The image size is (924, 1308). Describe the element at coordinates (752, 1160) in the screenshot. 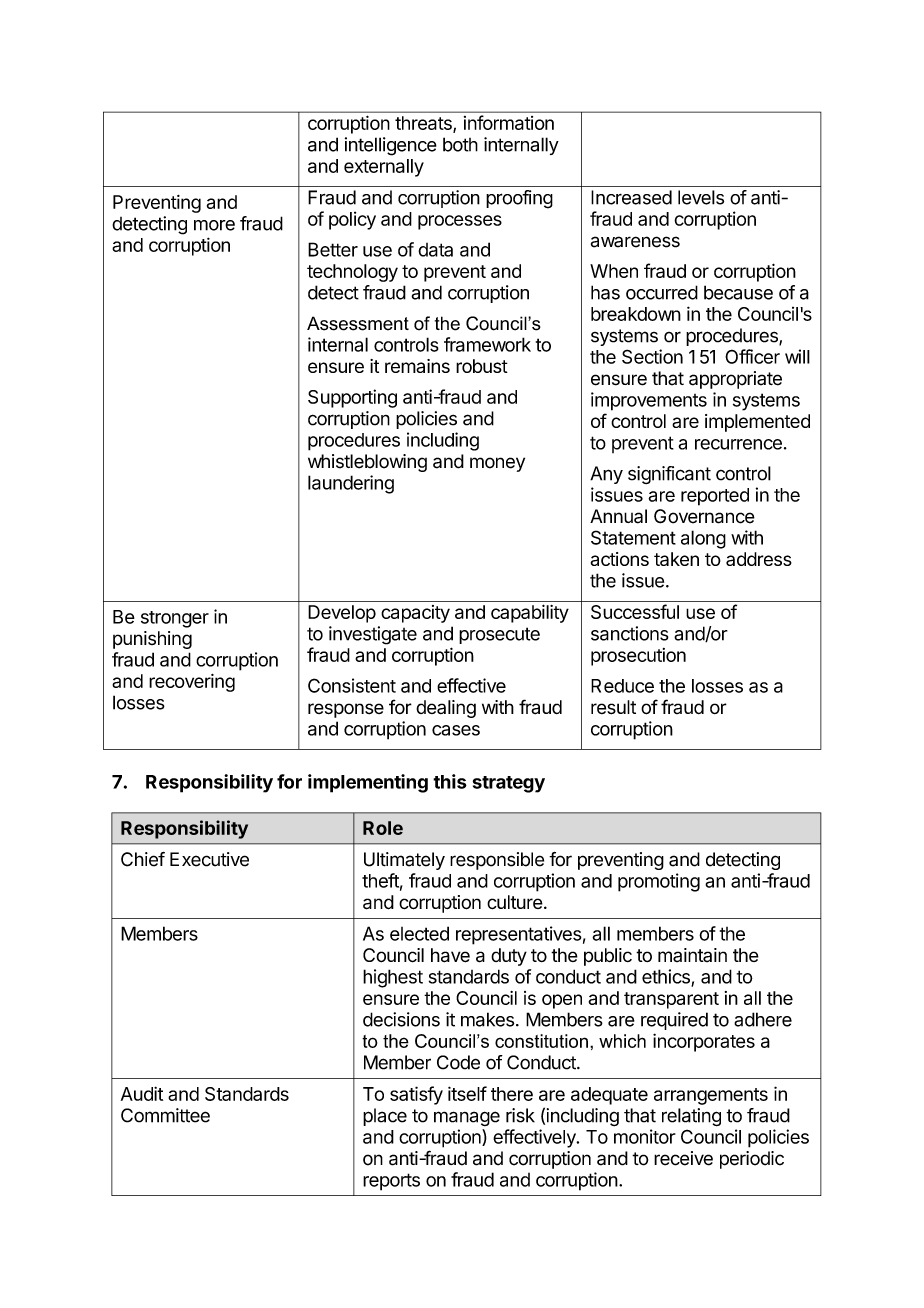

I see `periodic` at that location.
